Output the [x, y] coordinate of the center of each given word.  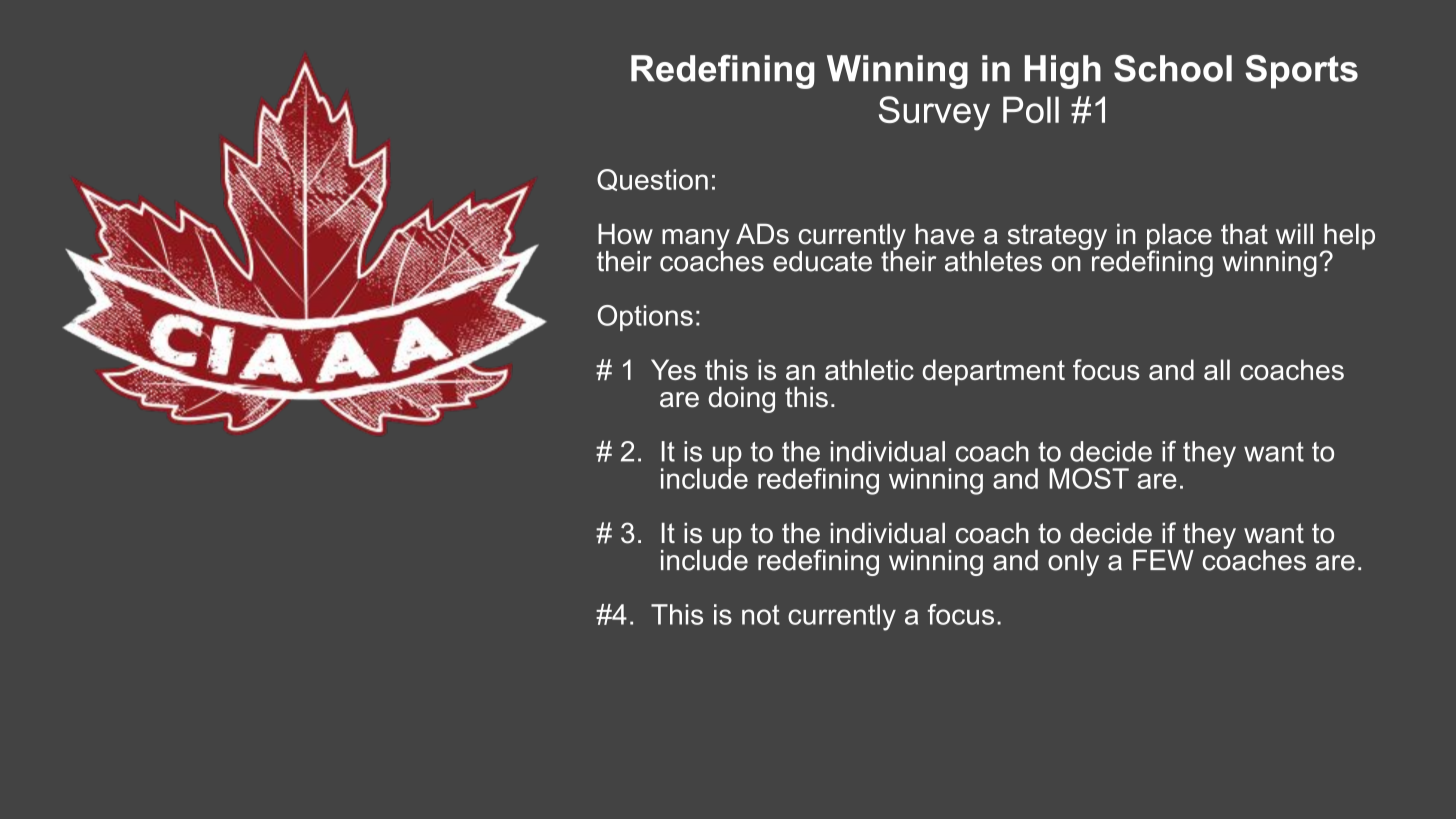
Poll [1031, 109]
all [1217, 369]
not [761, 615]
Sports [1301, 72]
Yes [673, 369]
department [993, 372]
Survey [934, 113]
